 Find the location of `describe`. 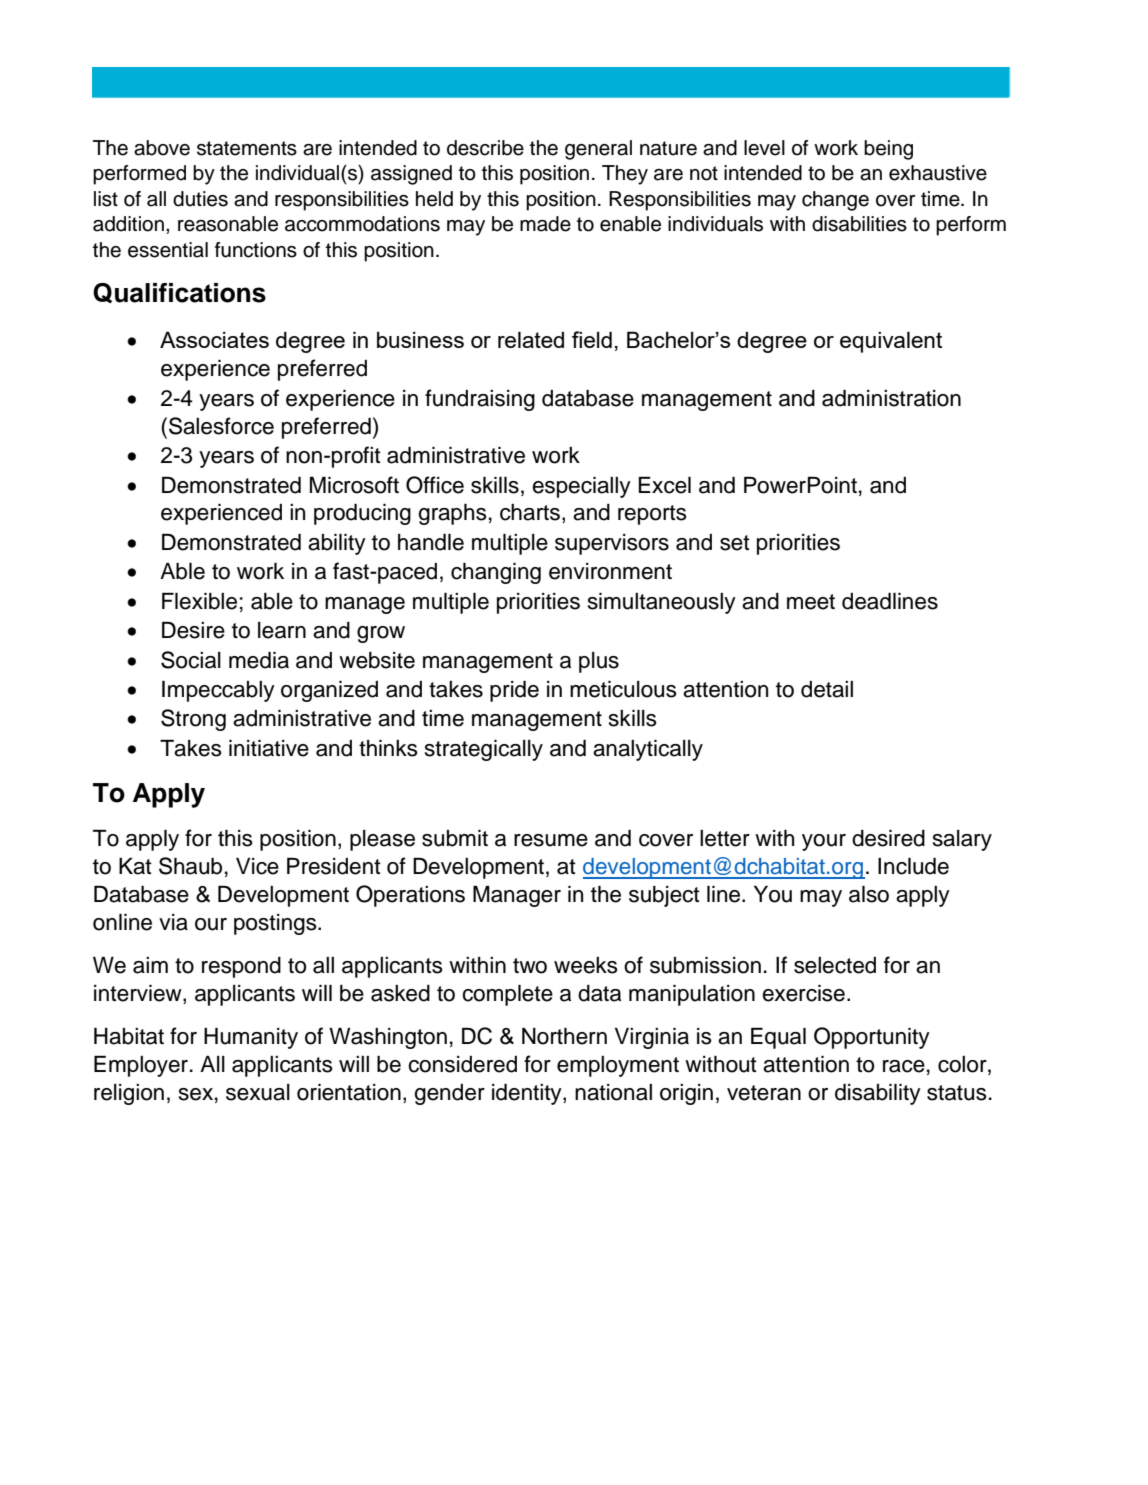

describe is located at coordinates (485, 148).
